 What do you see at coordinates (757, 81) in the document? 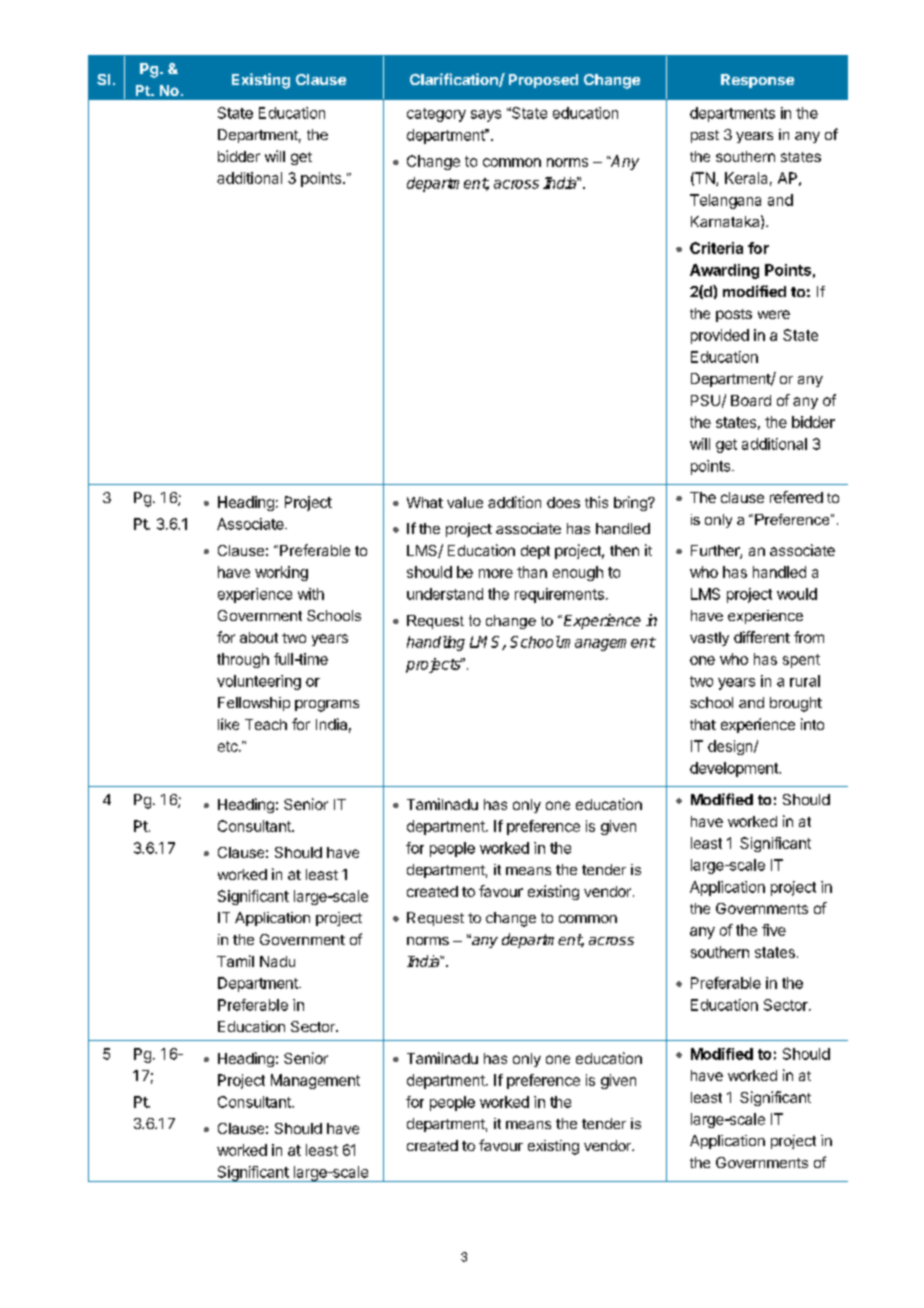
I see `Response` at bounding box center [757, 81].
